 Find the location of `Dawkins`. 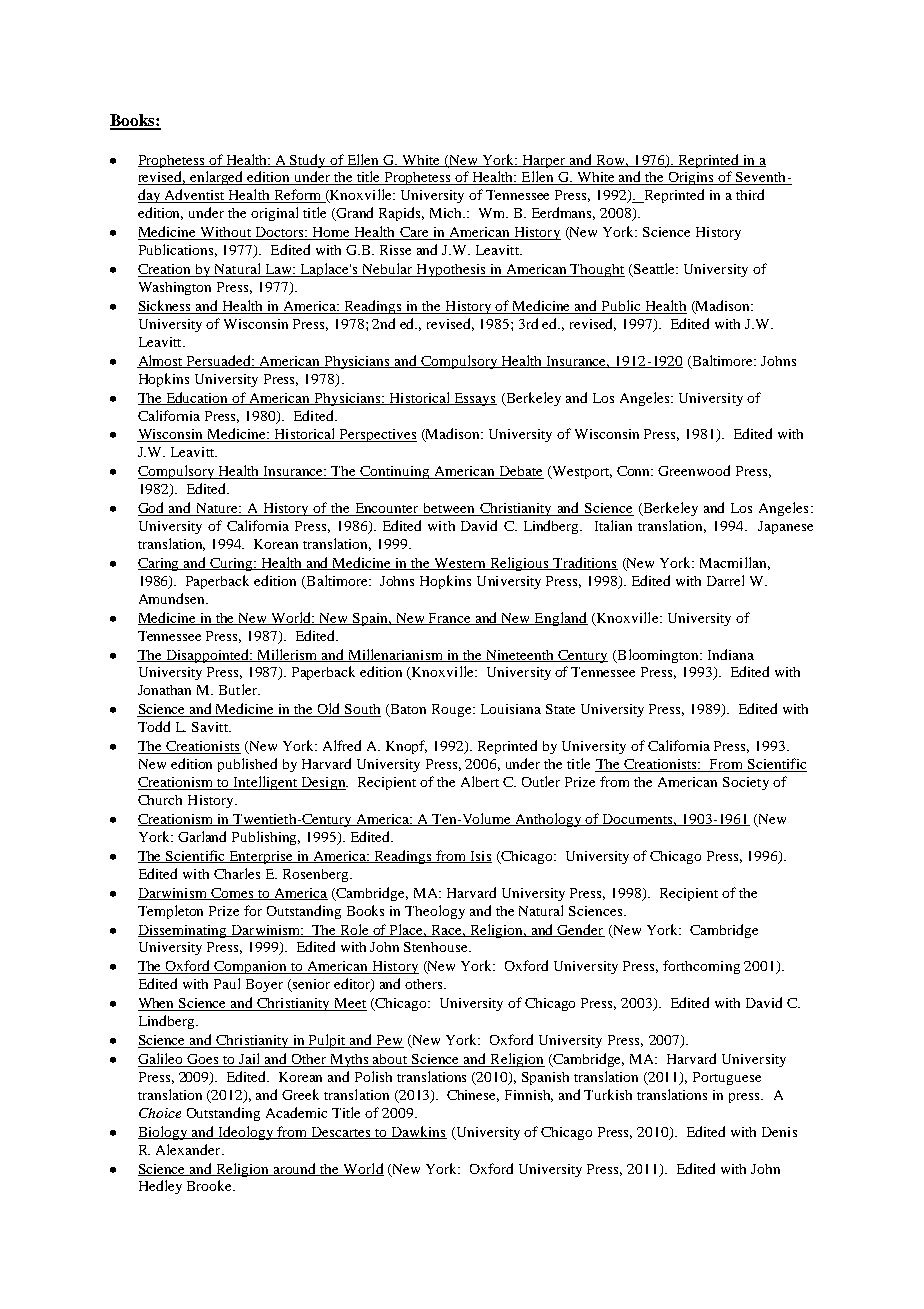

Dawkins is located at coordinates (418, 1132).
